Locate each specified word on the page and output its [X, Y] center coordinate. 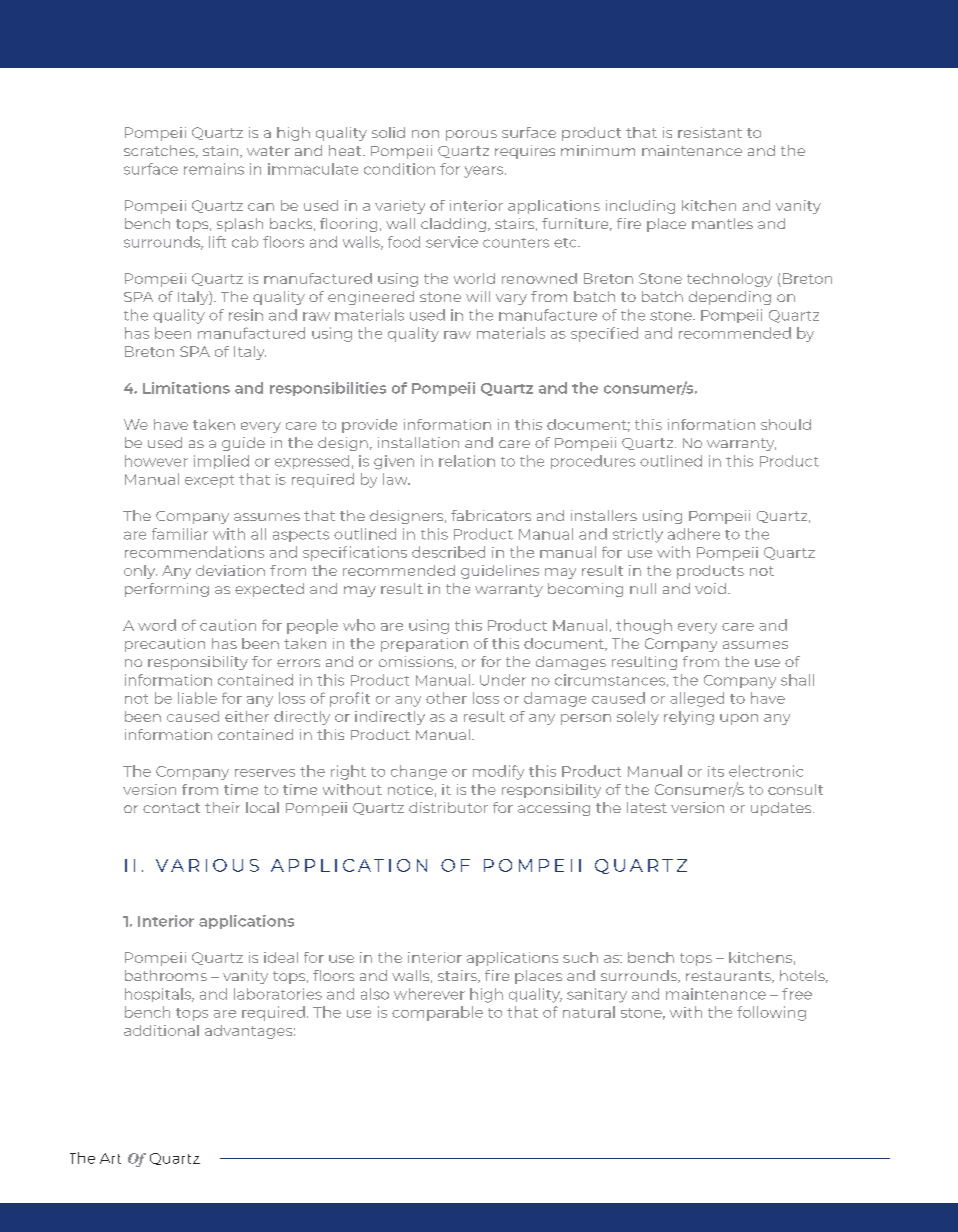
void [710, 588]
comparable [437, 1013]
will [478, 296]
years [485, 172]
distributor [448, 807]
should [786, 424]
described [448, 552]
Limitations [186, 388]
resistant [710, 132]
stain [222, 151]
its [716, 771]
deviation [230, 570]
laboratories [278, 994]
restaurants [729, 977]
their [222, 807]
